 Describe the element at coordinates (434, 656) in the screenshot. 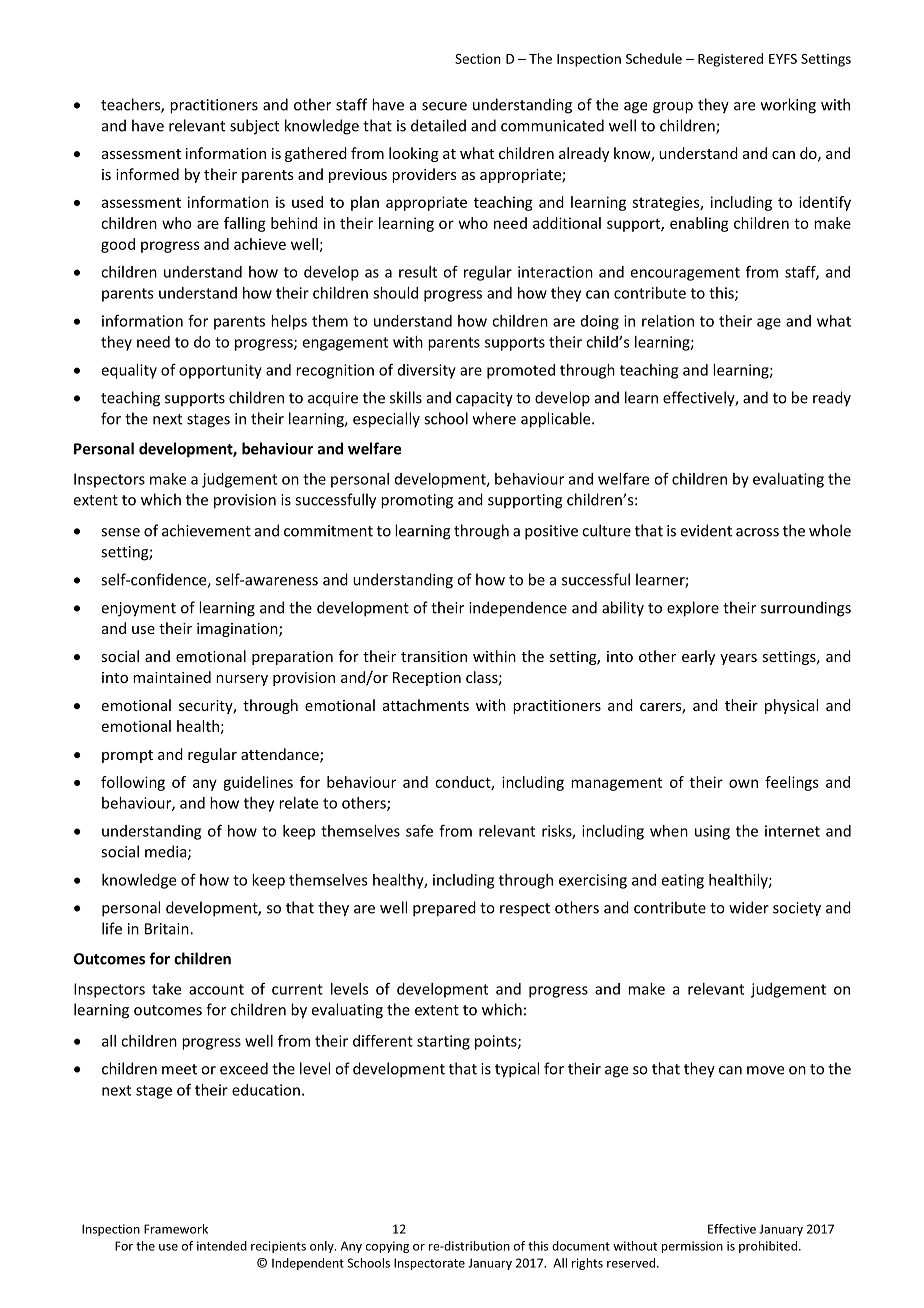

I see `transition` at that location.
